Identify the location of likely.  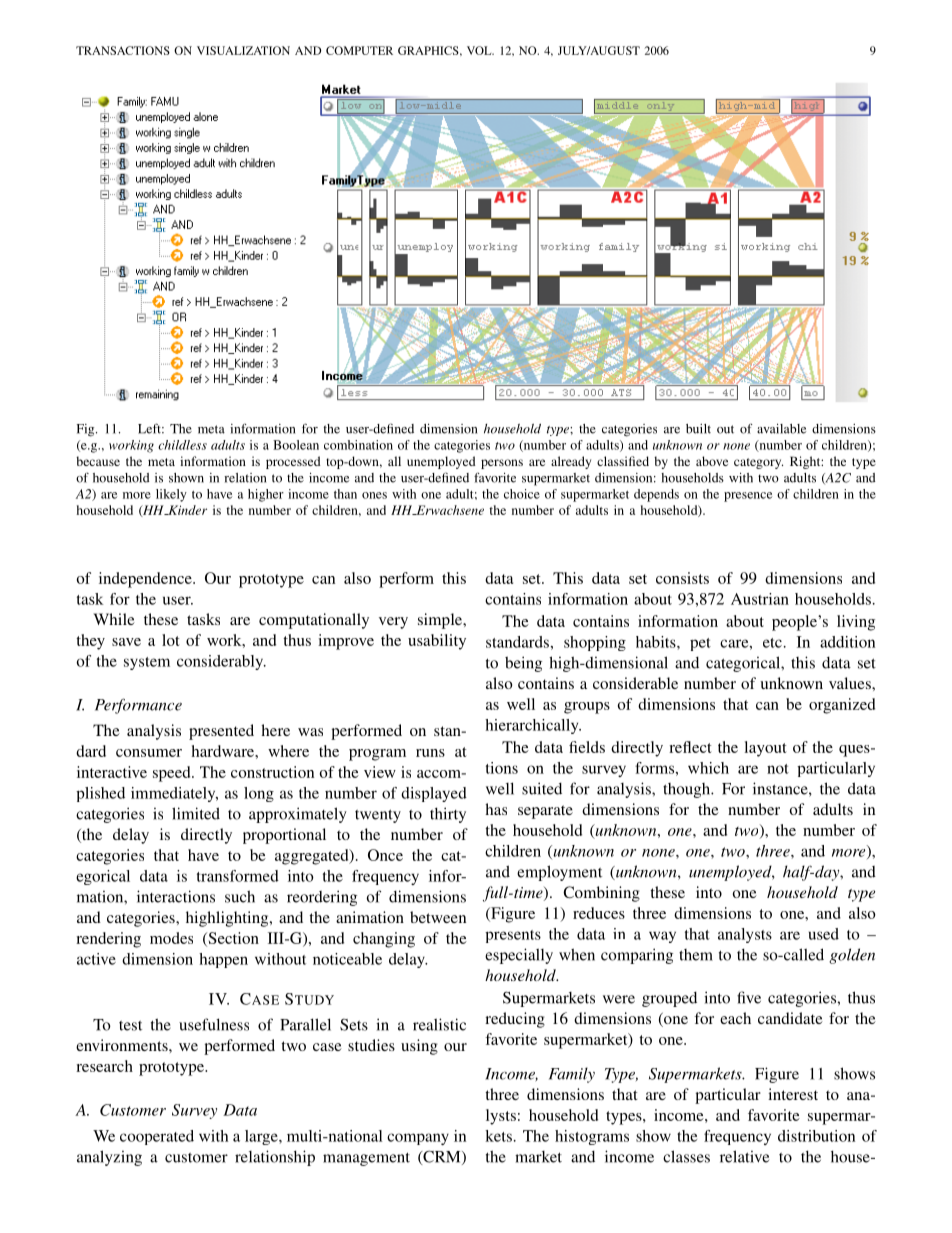
(171, 495).
